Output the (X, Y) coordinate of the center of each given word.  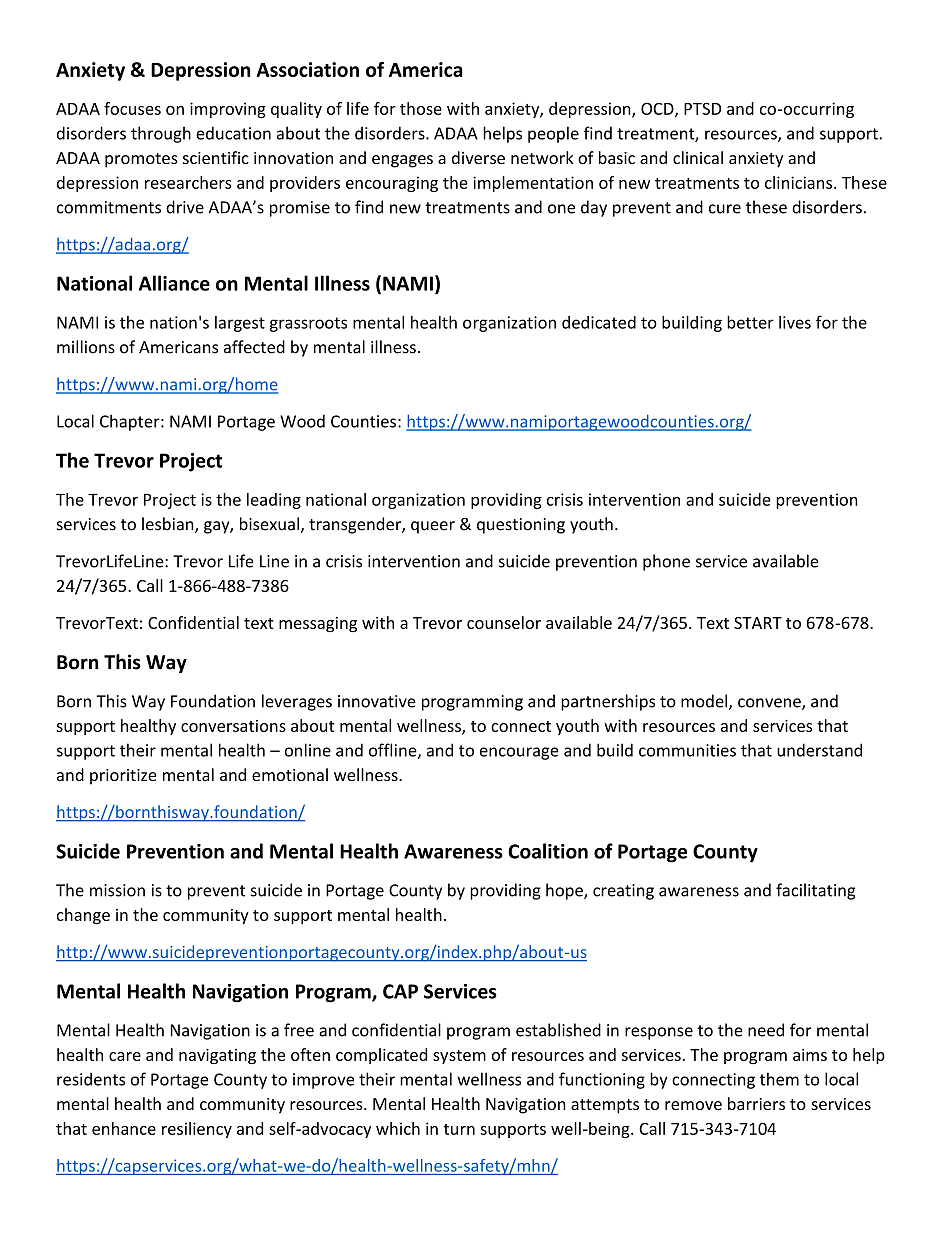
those (421, 108)
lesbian (169, 525)
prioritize (123, 777)
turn (459, 1129)
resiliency (197, 1130)
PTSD (702, 108)
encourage (519, 753)
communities (687, 750)
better (750, 322)
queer (433, 527)
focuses (132, 108)
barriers (756, 1103)
